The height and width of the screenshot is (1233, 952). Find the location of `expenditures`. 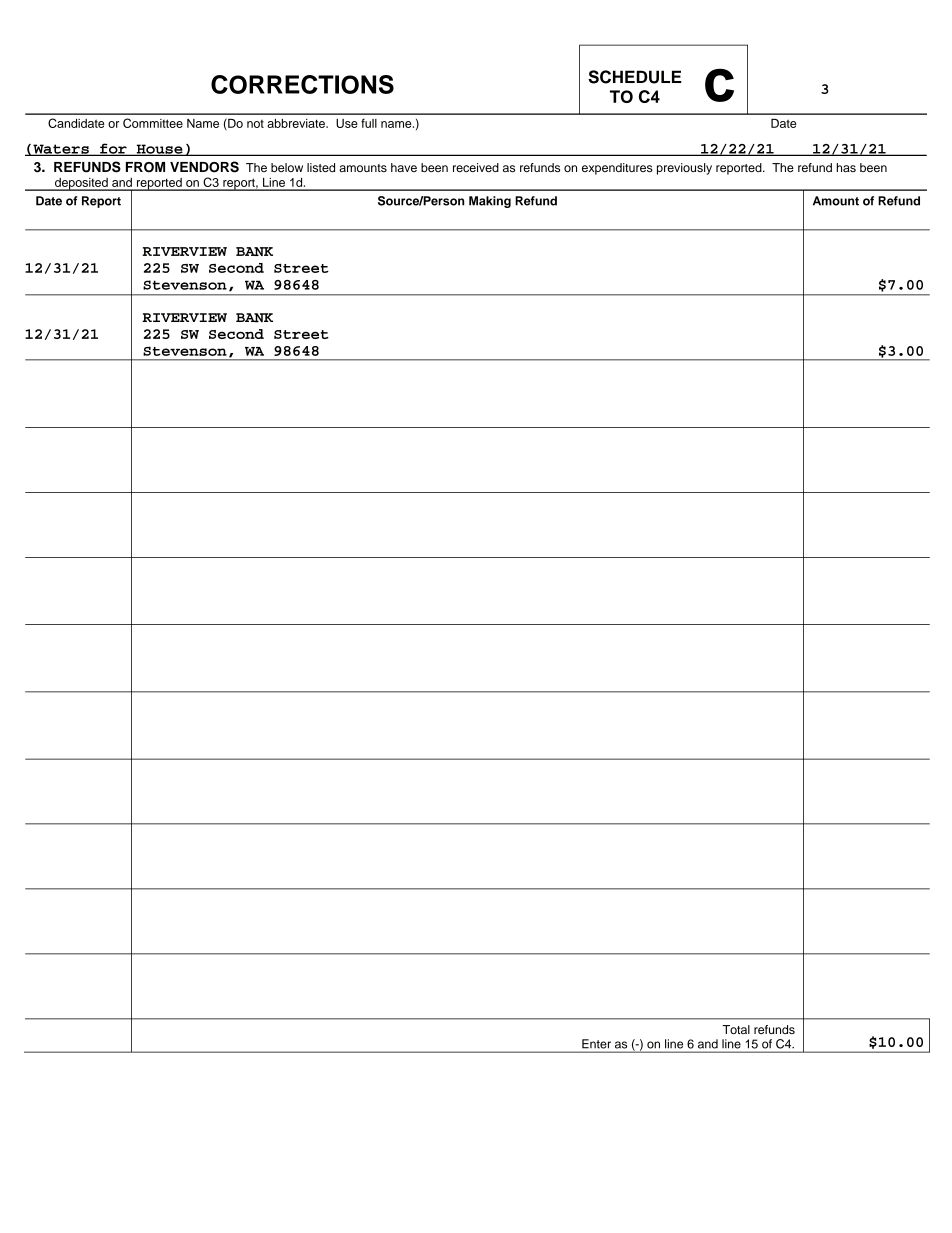

expenditures is located at coordinates (617, 169).
